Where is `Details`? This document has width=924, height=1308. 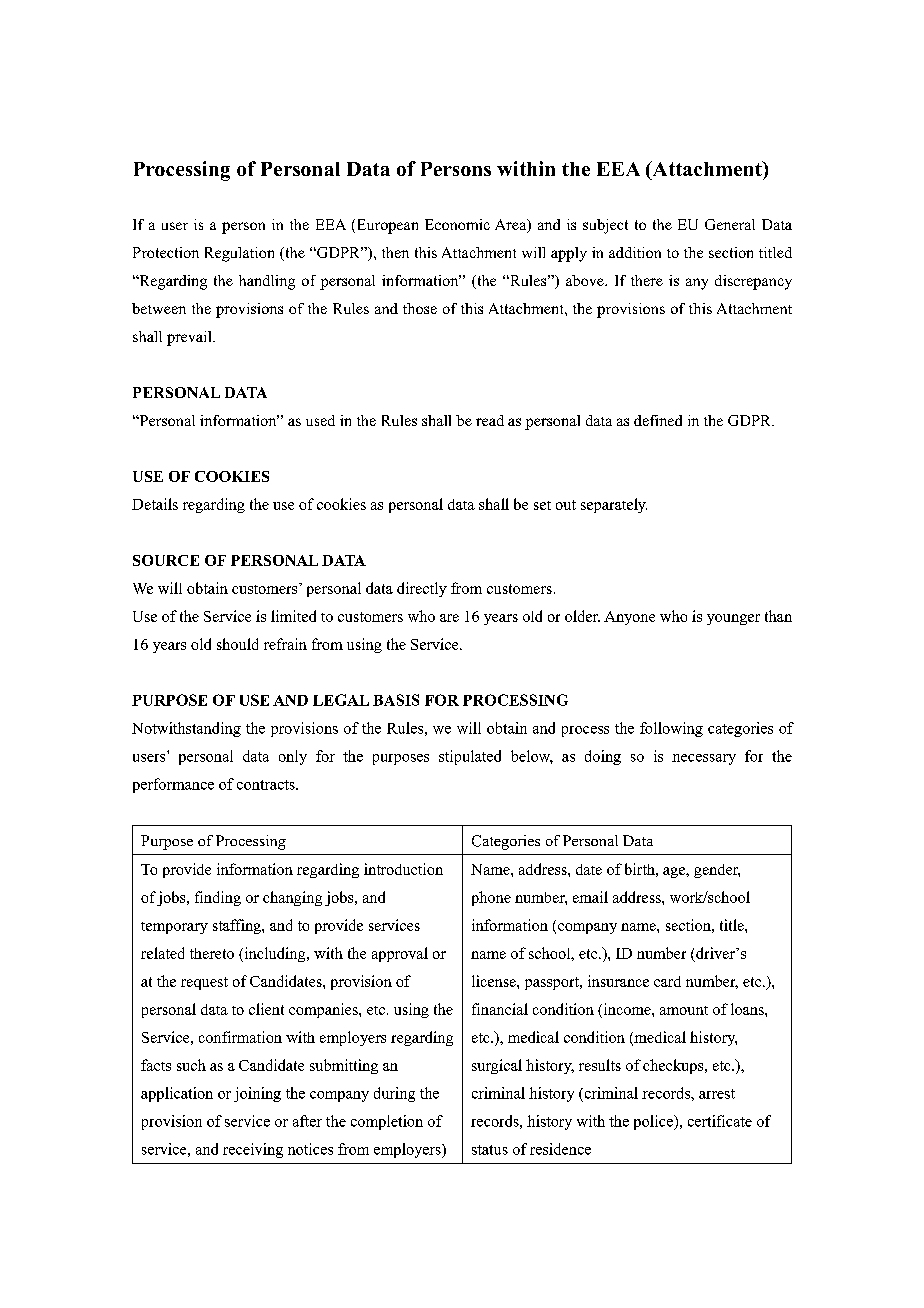
Details is located at coordinates (155, 504).
